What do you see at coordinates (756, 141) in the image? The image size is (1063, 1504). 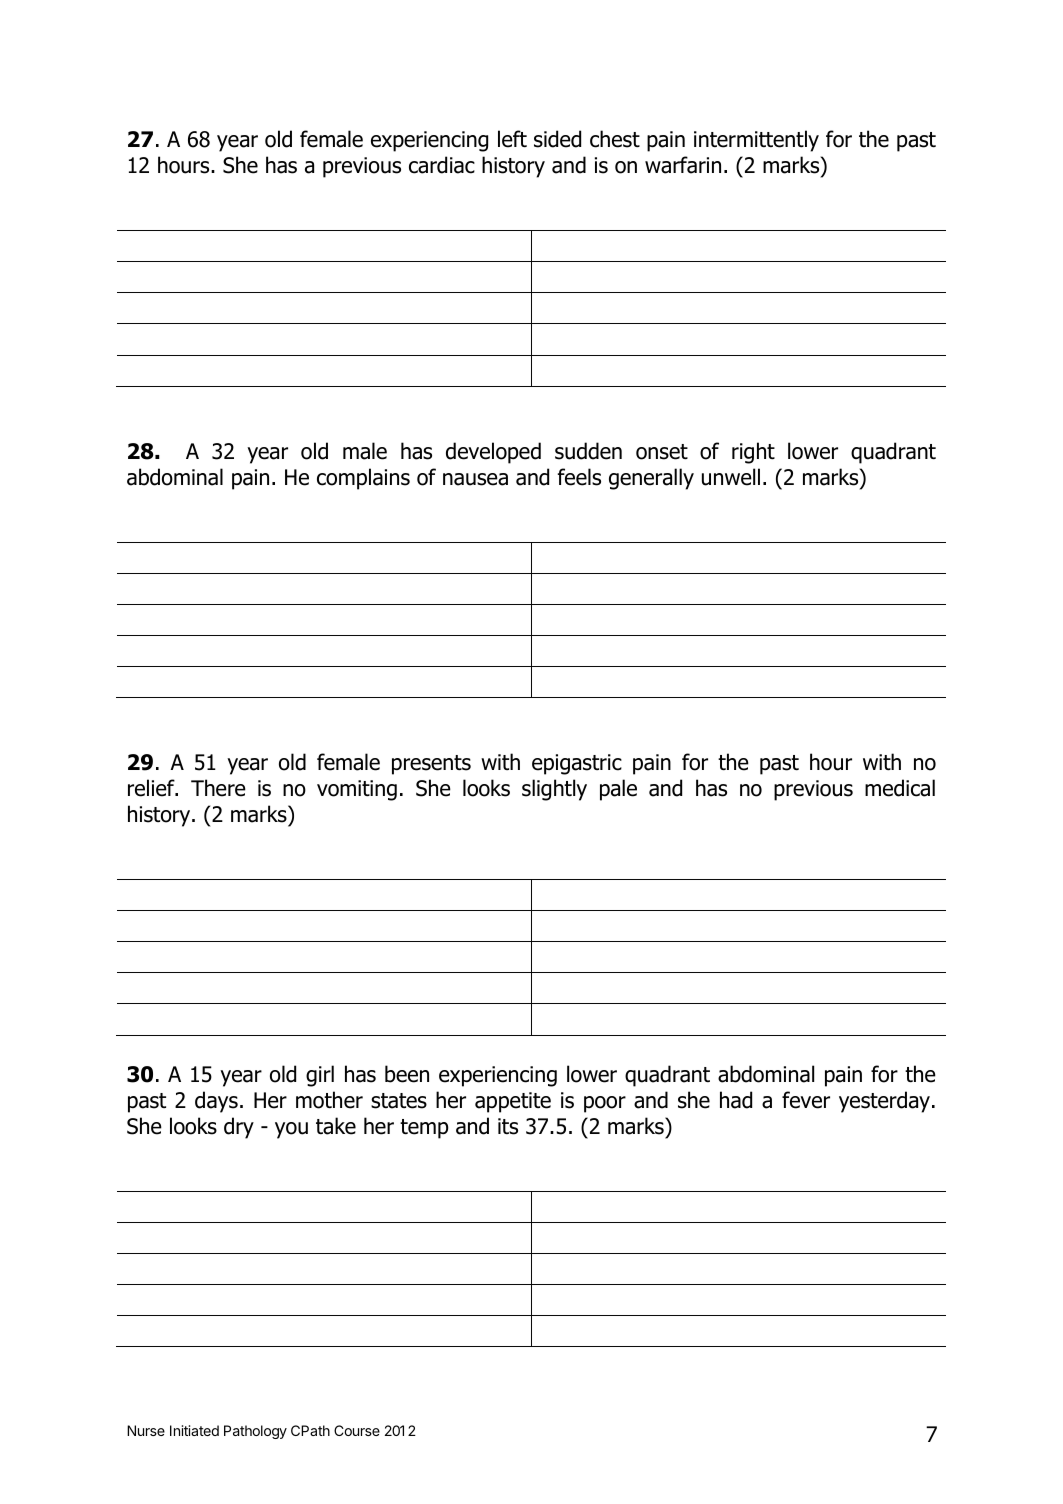 I see `intermittently` at bounding box center [756, 141].
